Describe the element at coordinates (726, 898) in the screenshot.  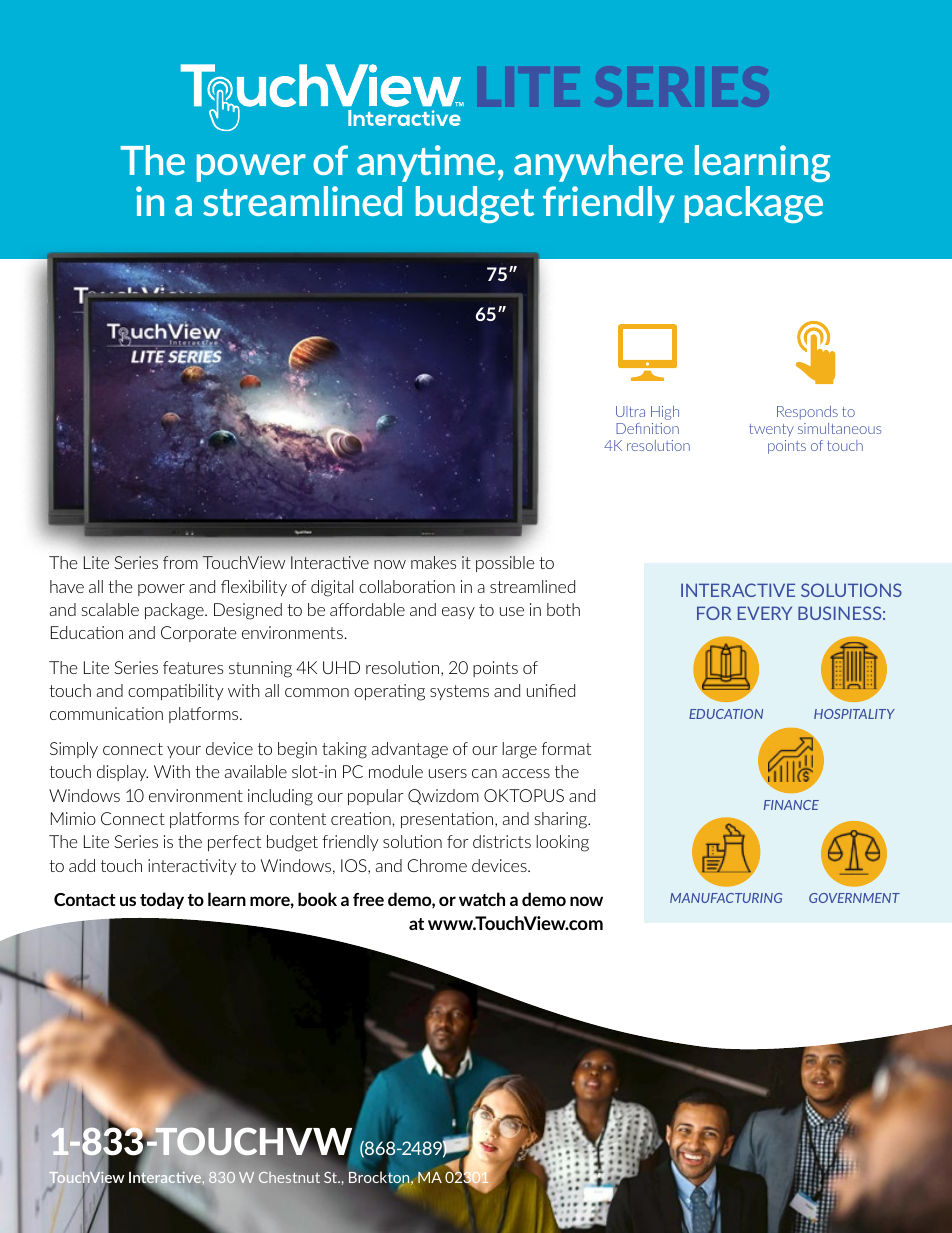
I see `MANUFACTURING` at that location.
